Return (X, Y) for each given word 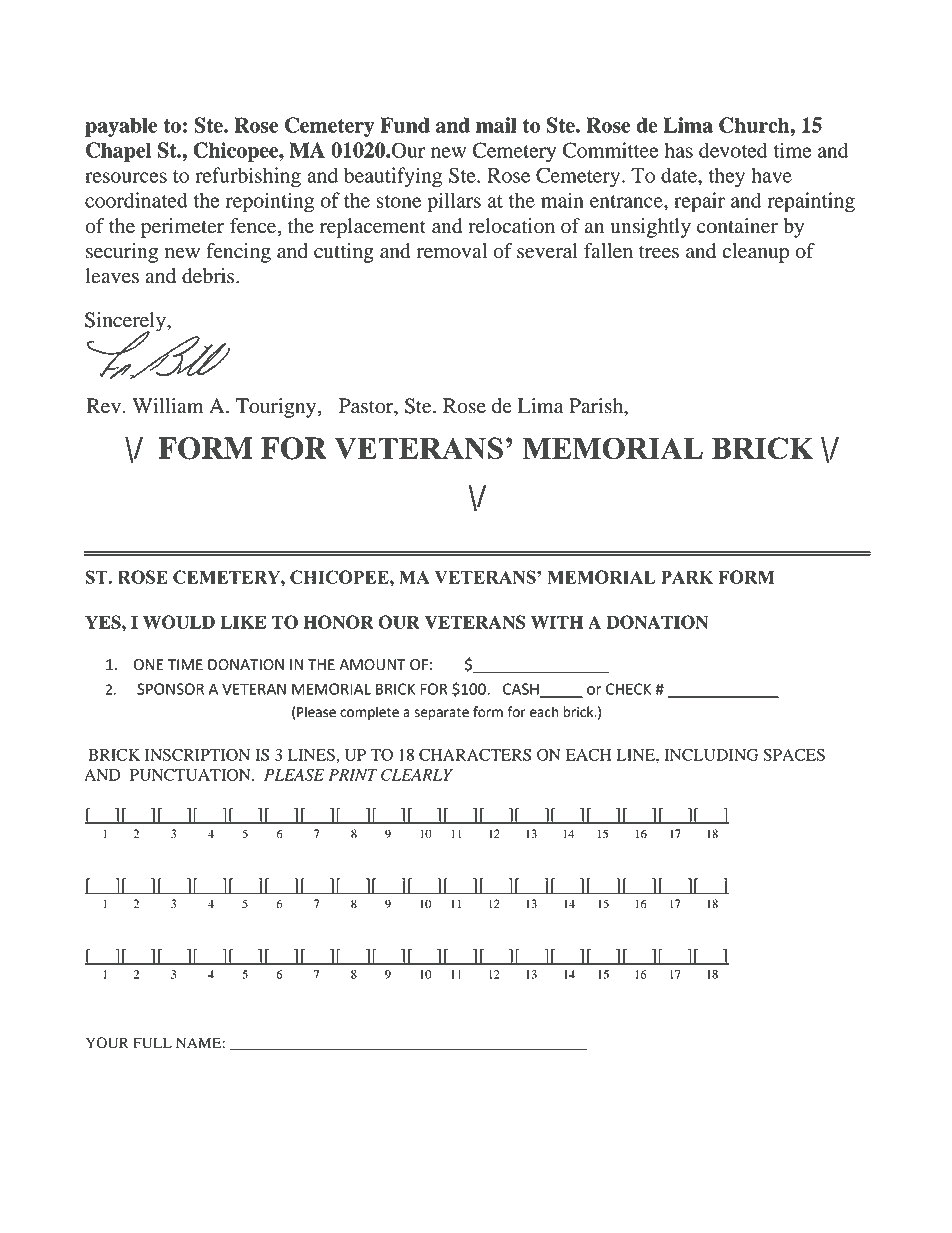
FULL (152, 1043)
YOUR (107, 1043)
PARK (687, 577)
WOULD (179, 622)
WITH (557, 622)
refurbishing (248, 177)
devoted (733, 150)
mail (496, 125)
